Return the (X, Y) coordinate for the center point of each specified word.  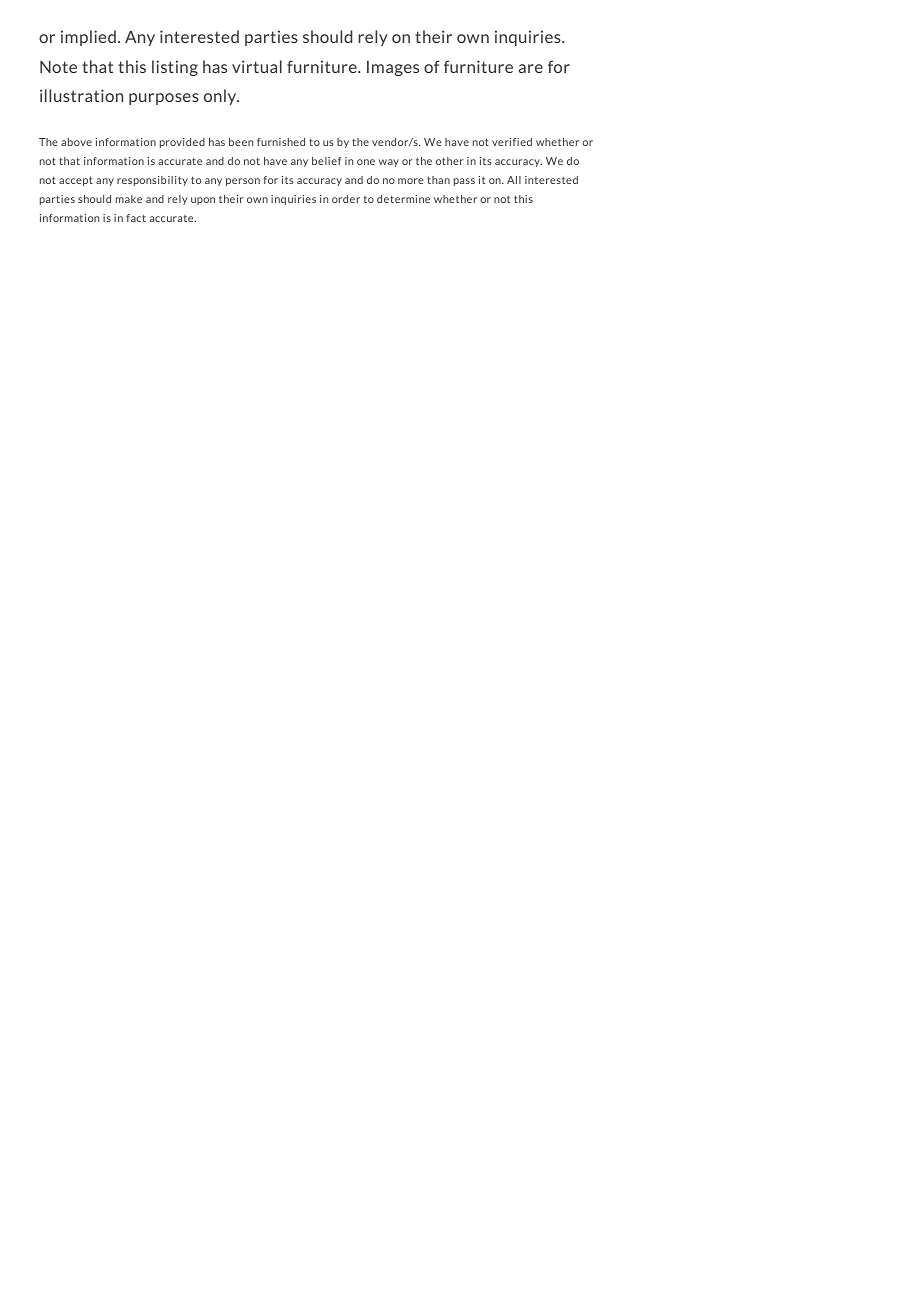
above (76, 142)
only (221, 97)
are (531, 68)
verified (512, 142)
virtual (257, 66)
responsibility (152, 181)
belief (327, 161)
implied (88, 38)
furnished (281, 142)
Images (393, 68)
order (346, 199)
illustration (81, 95)
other (450, 161)
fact (136, 218)
